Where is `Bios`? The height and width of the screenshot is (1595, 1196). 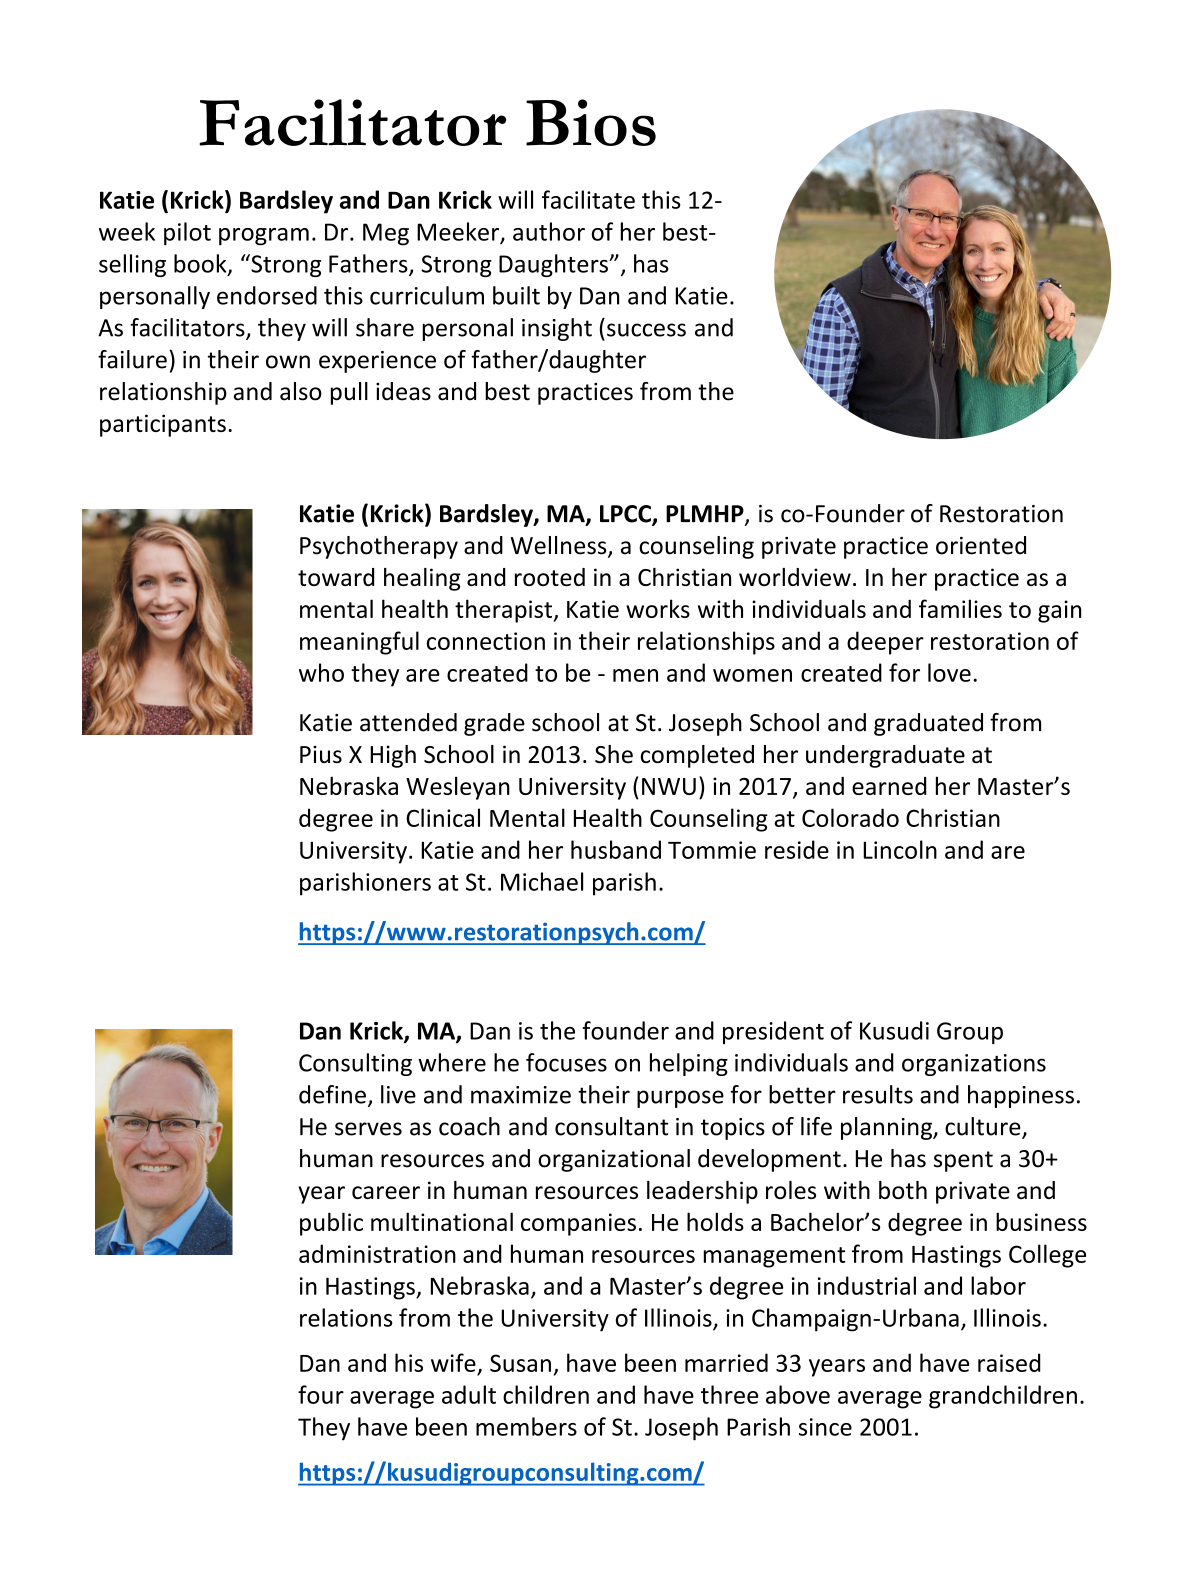 Bios is located at coordinates (591, 122).
